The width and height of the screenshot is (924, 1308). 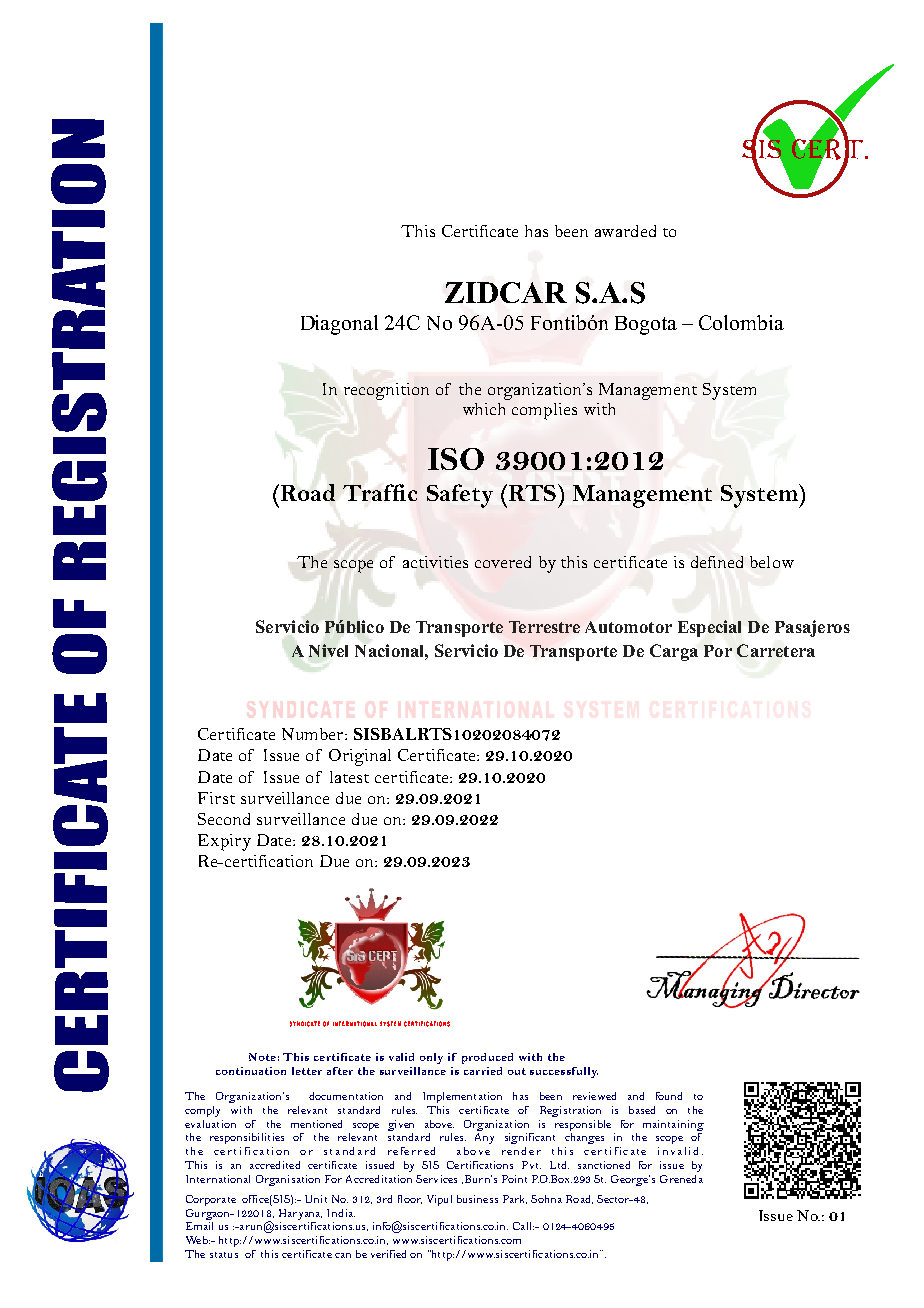 What do you see at coordinates (360, 757) in the screenshot?
I see `Original` at bounding box center [360, 757].
